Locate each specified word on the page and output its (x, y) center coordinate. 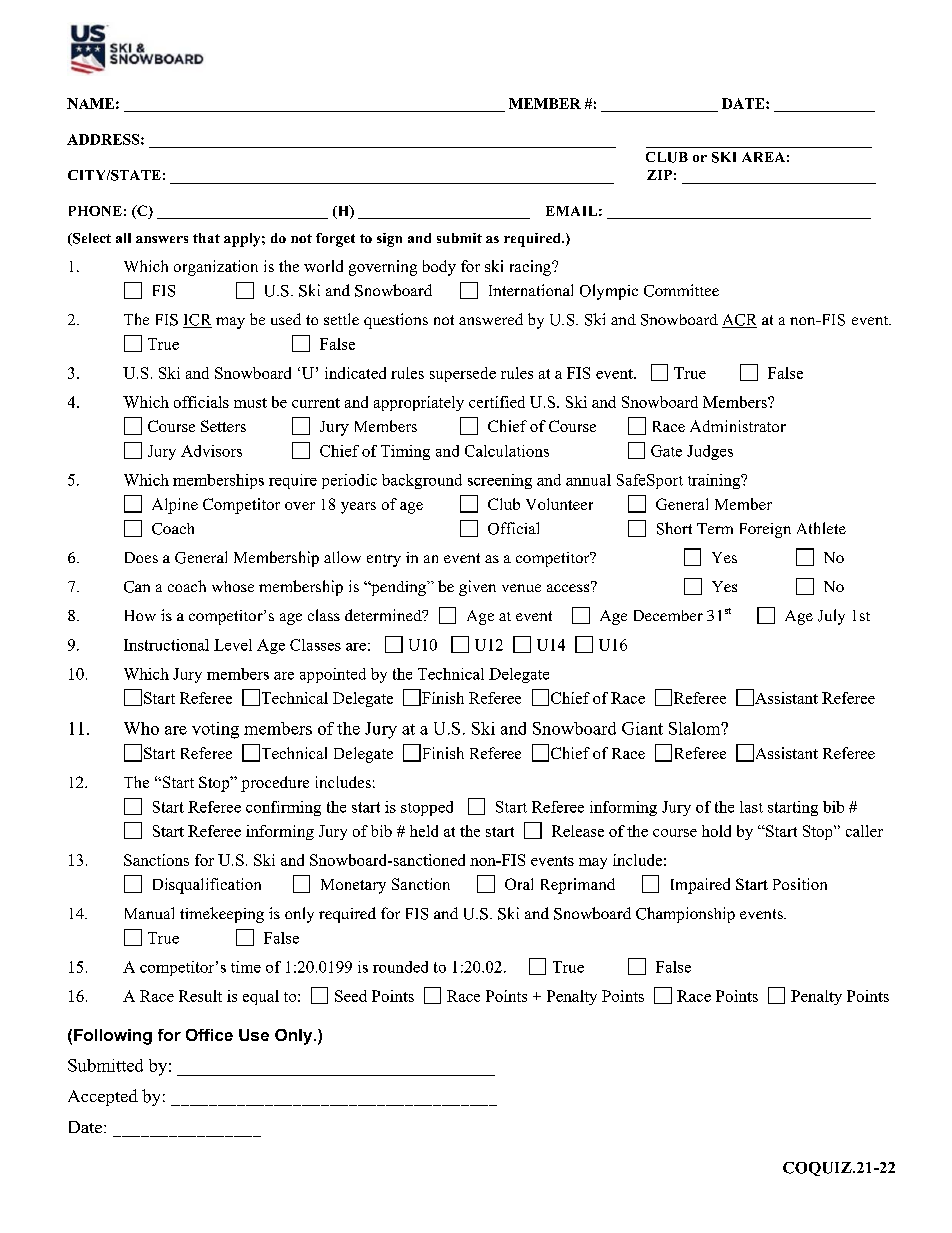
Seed (351, 996)
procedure (275, 784)
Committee (681, 290)
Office (209, 1035)
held (424, 831)
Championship (685, 915)
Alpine (175, 506)
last (751, 807)
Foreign (765, 530)
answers (162, 239)
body (439, 268)
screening (500, 481)
